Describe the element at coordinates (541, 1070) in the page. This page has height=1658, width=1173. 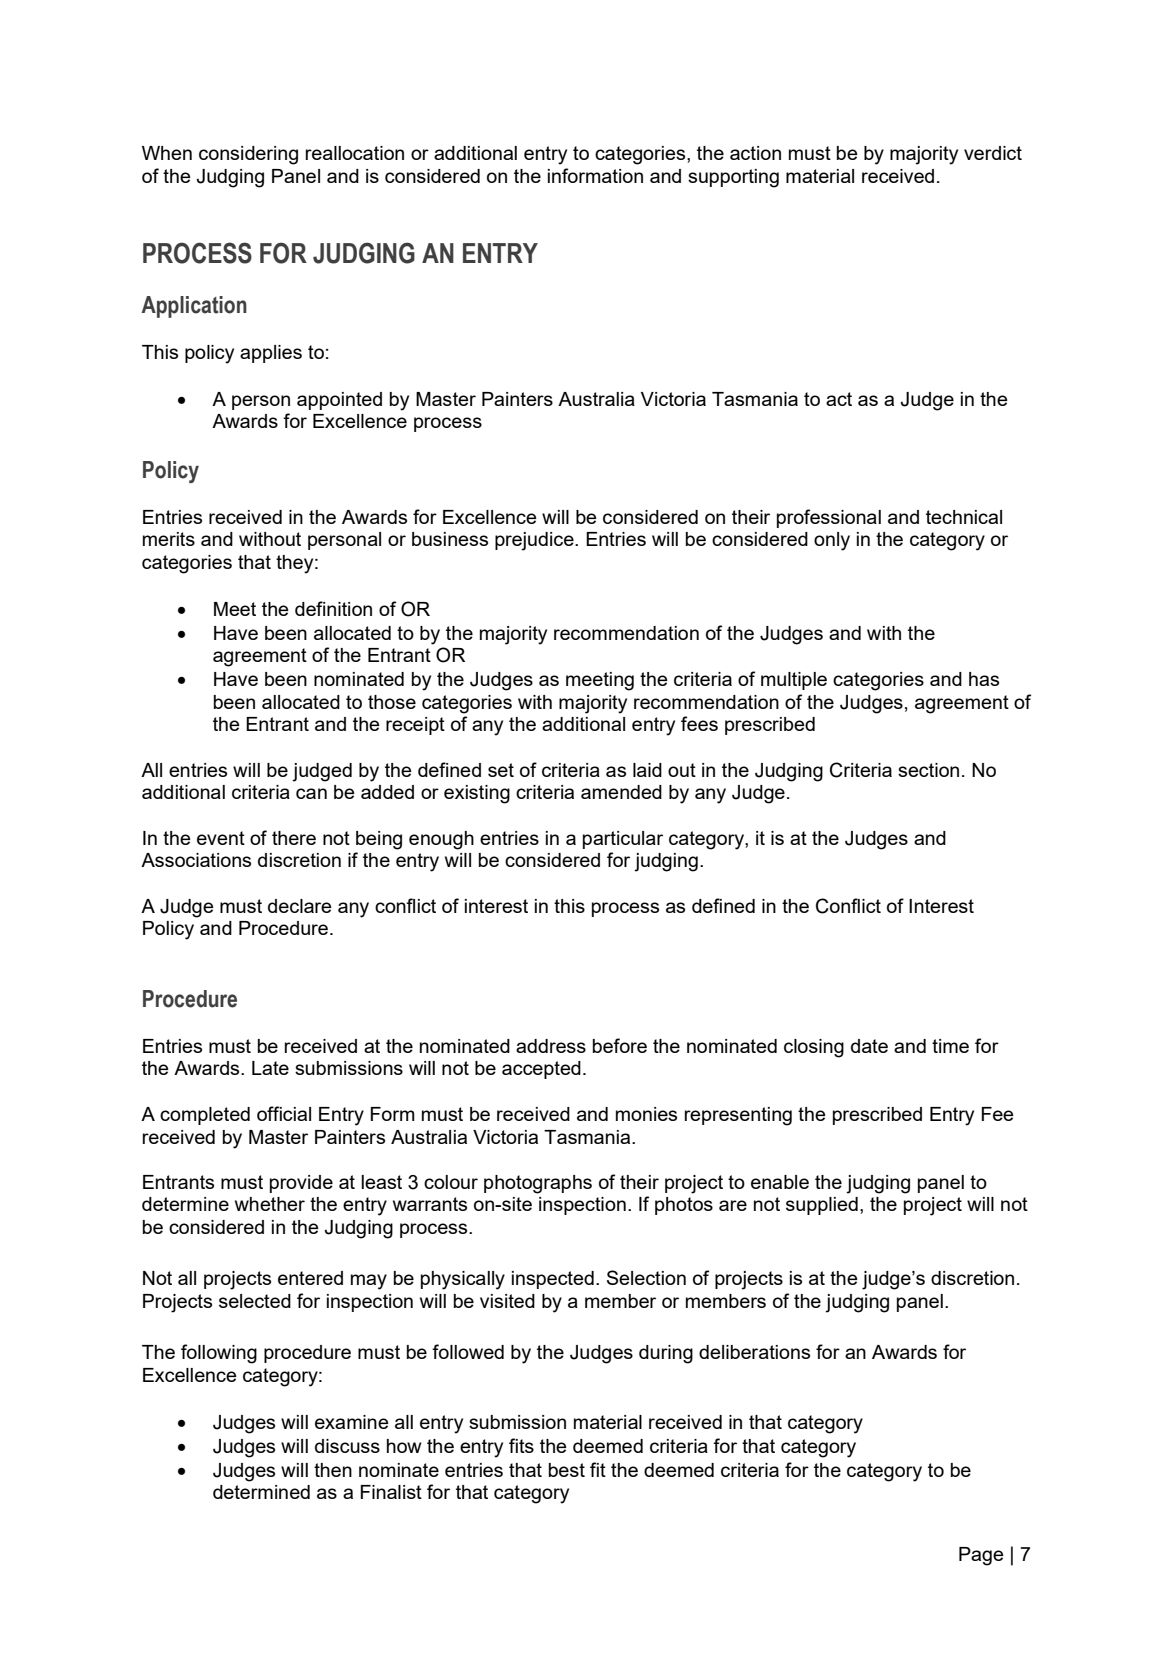
I see `accepted` at that location.
